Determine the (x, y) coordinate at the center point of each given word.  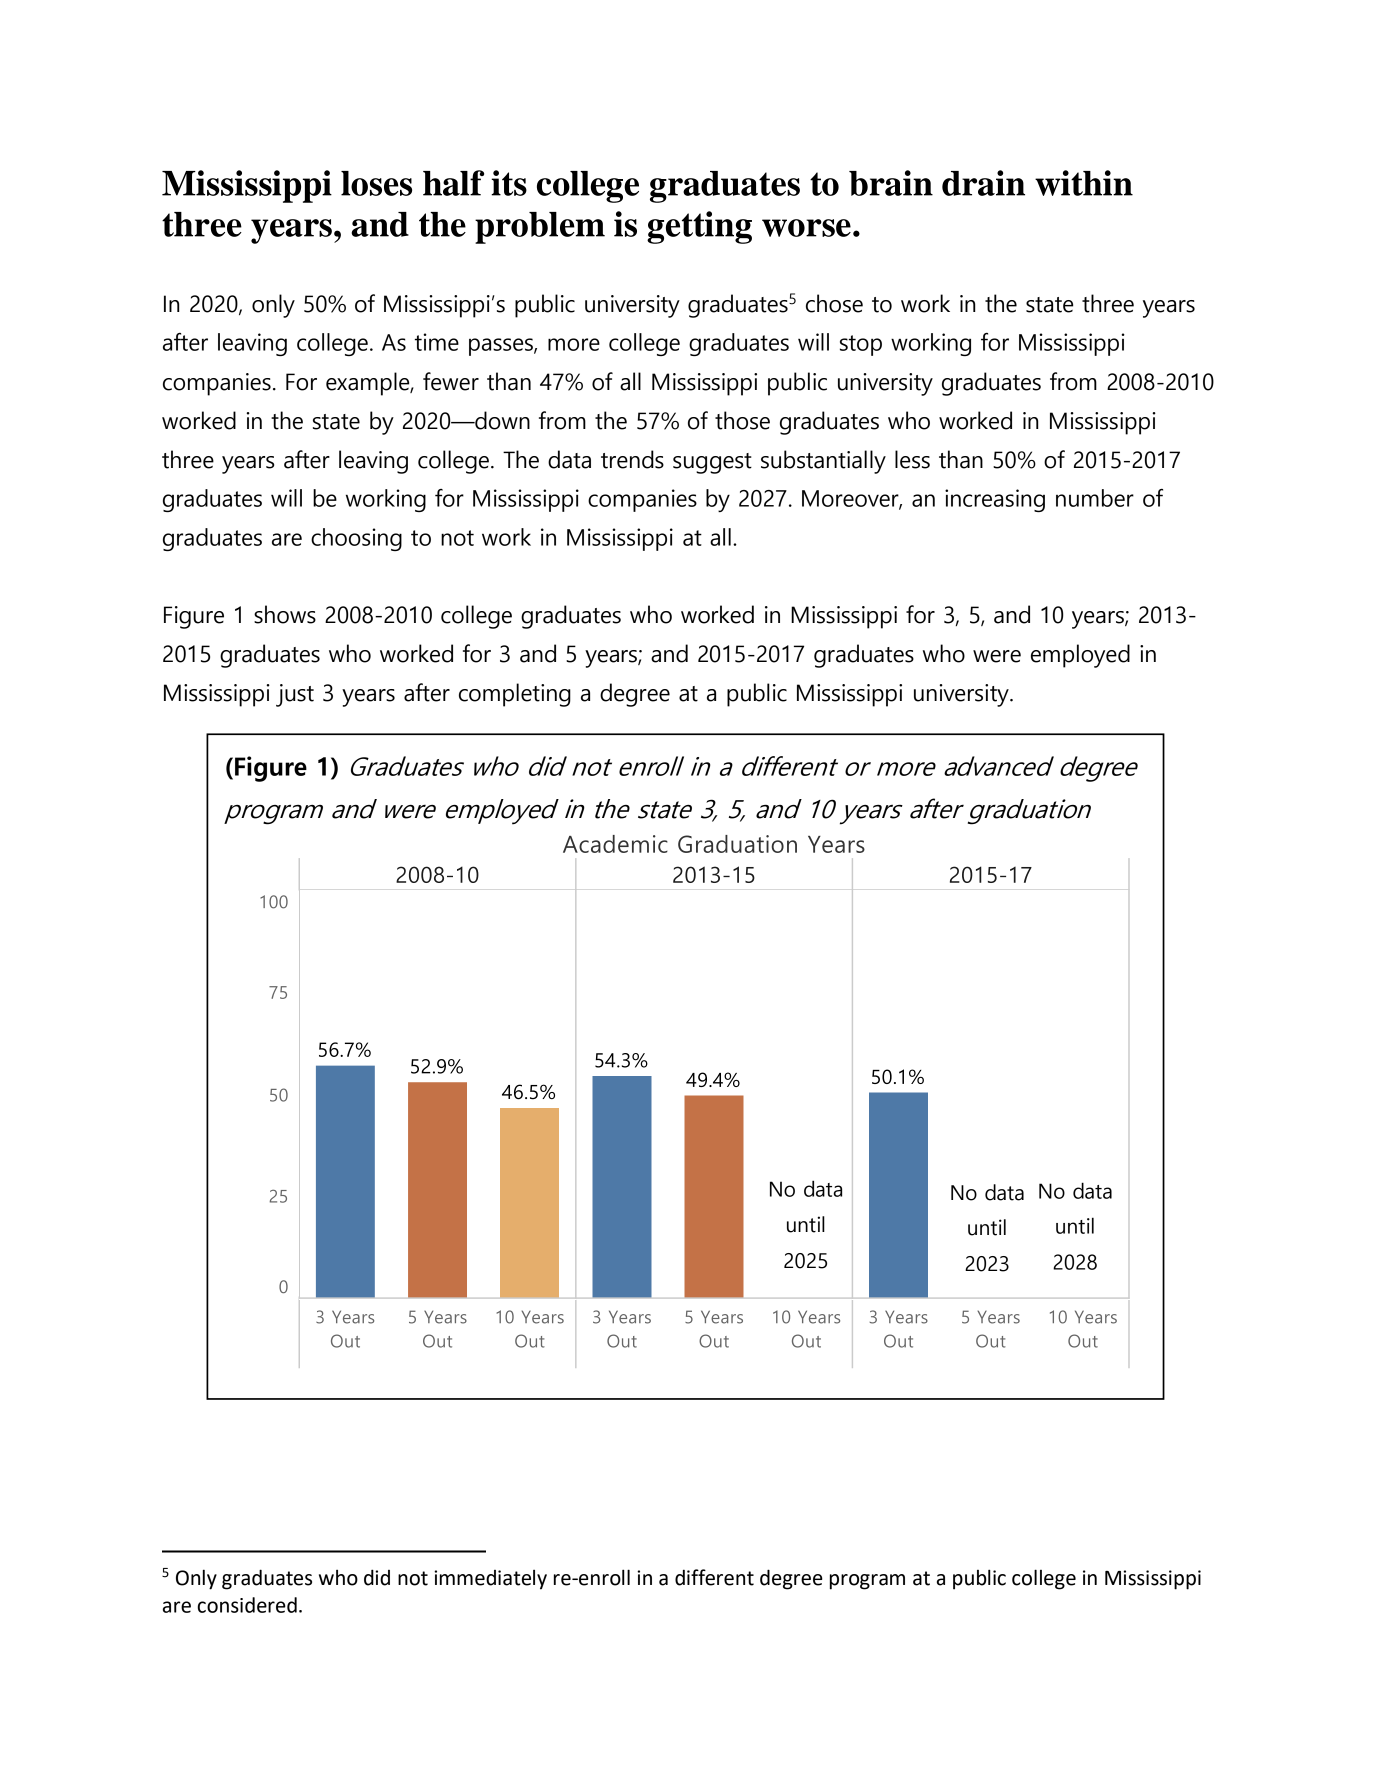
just (295, 695)
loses (376, 183)
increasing (995, 500)
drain (983, 183)
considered (247, 1605)
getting (699, 227)
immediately (490, 1580)
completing (515, 695)
